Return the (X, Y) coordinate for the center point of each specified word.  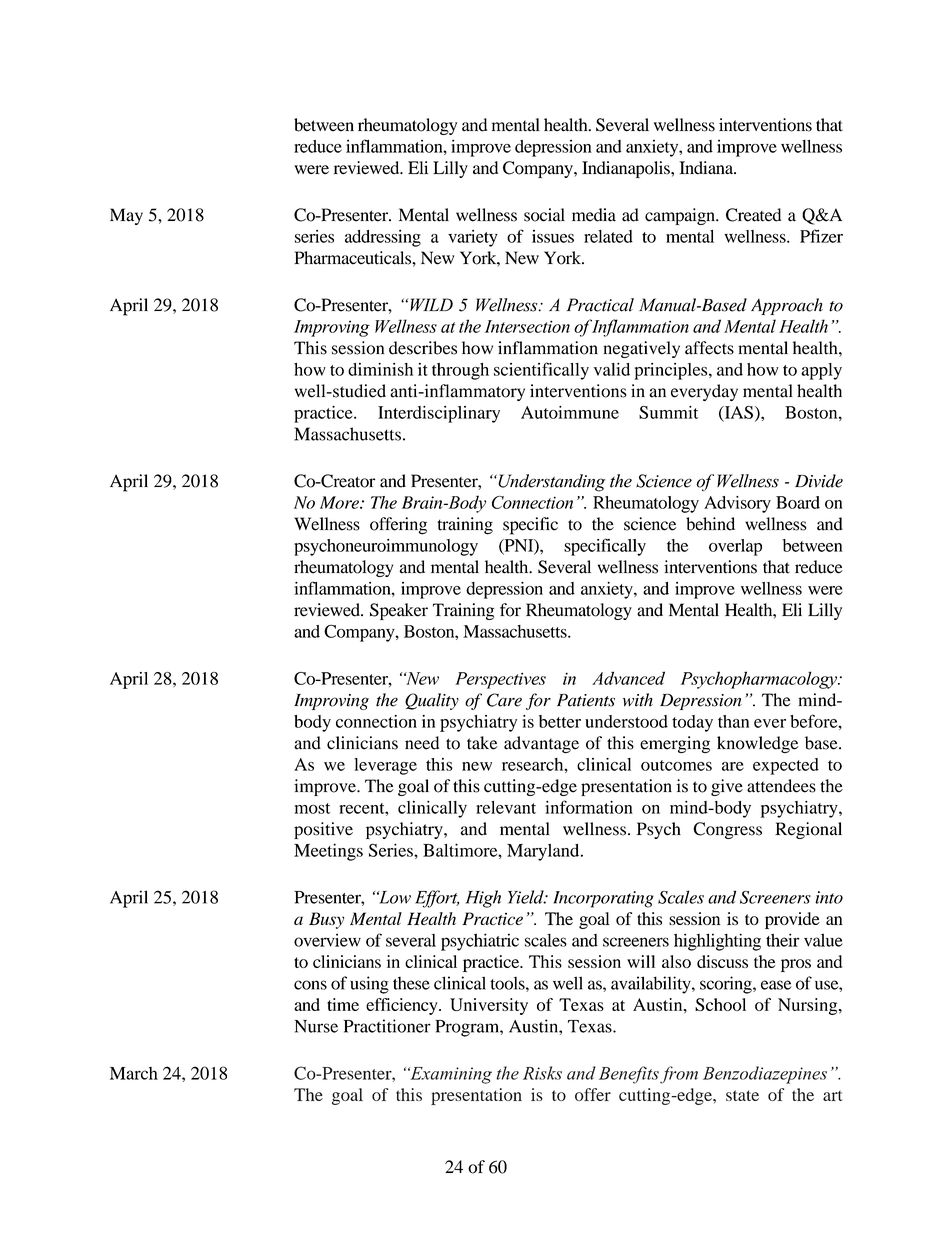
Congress (727, 830)
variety (473, 238)
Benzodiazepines (765, 1075)
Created (753, 215)
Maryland (544, 852)
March (134, 1073)
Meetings (328, 852)
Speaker (399, 611)
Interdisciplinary (439, 414)
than (733, 721)
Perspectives (500, 680)
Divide (819, 481)
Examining (450, 1075)
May (126, 216)
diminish (380, 369)
